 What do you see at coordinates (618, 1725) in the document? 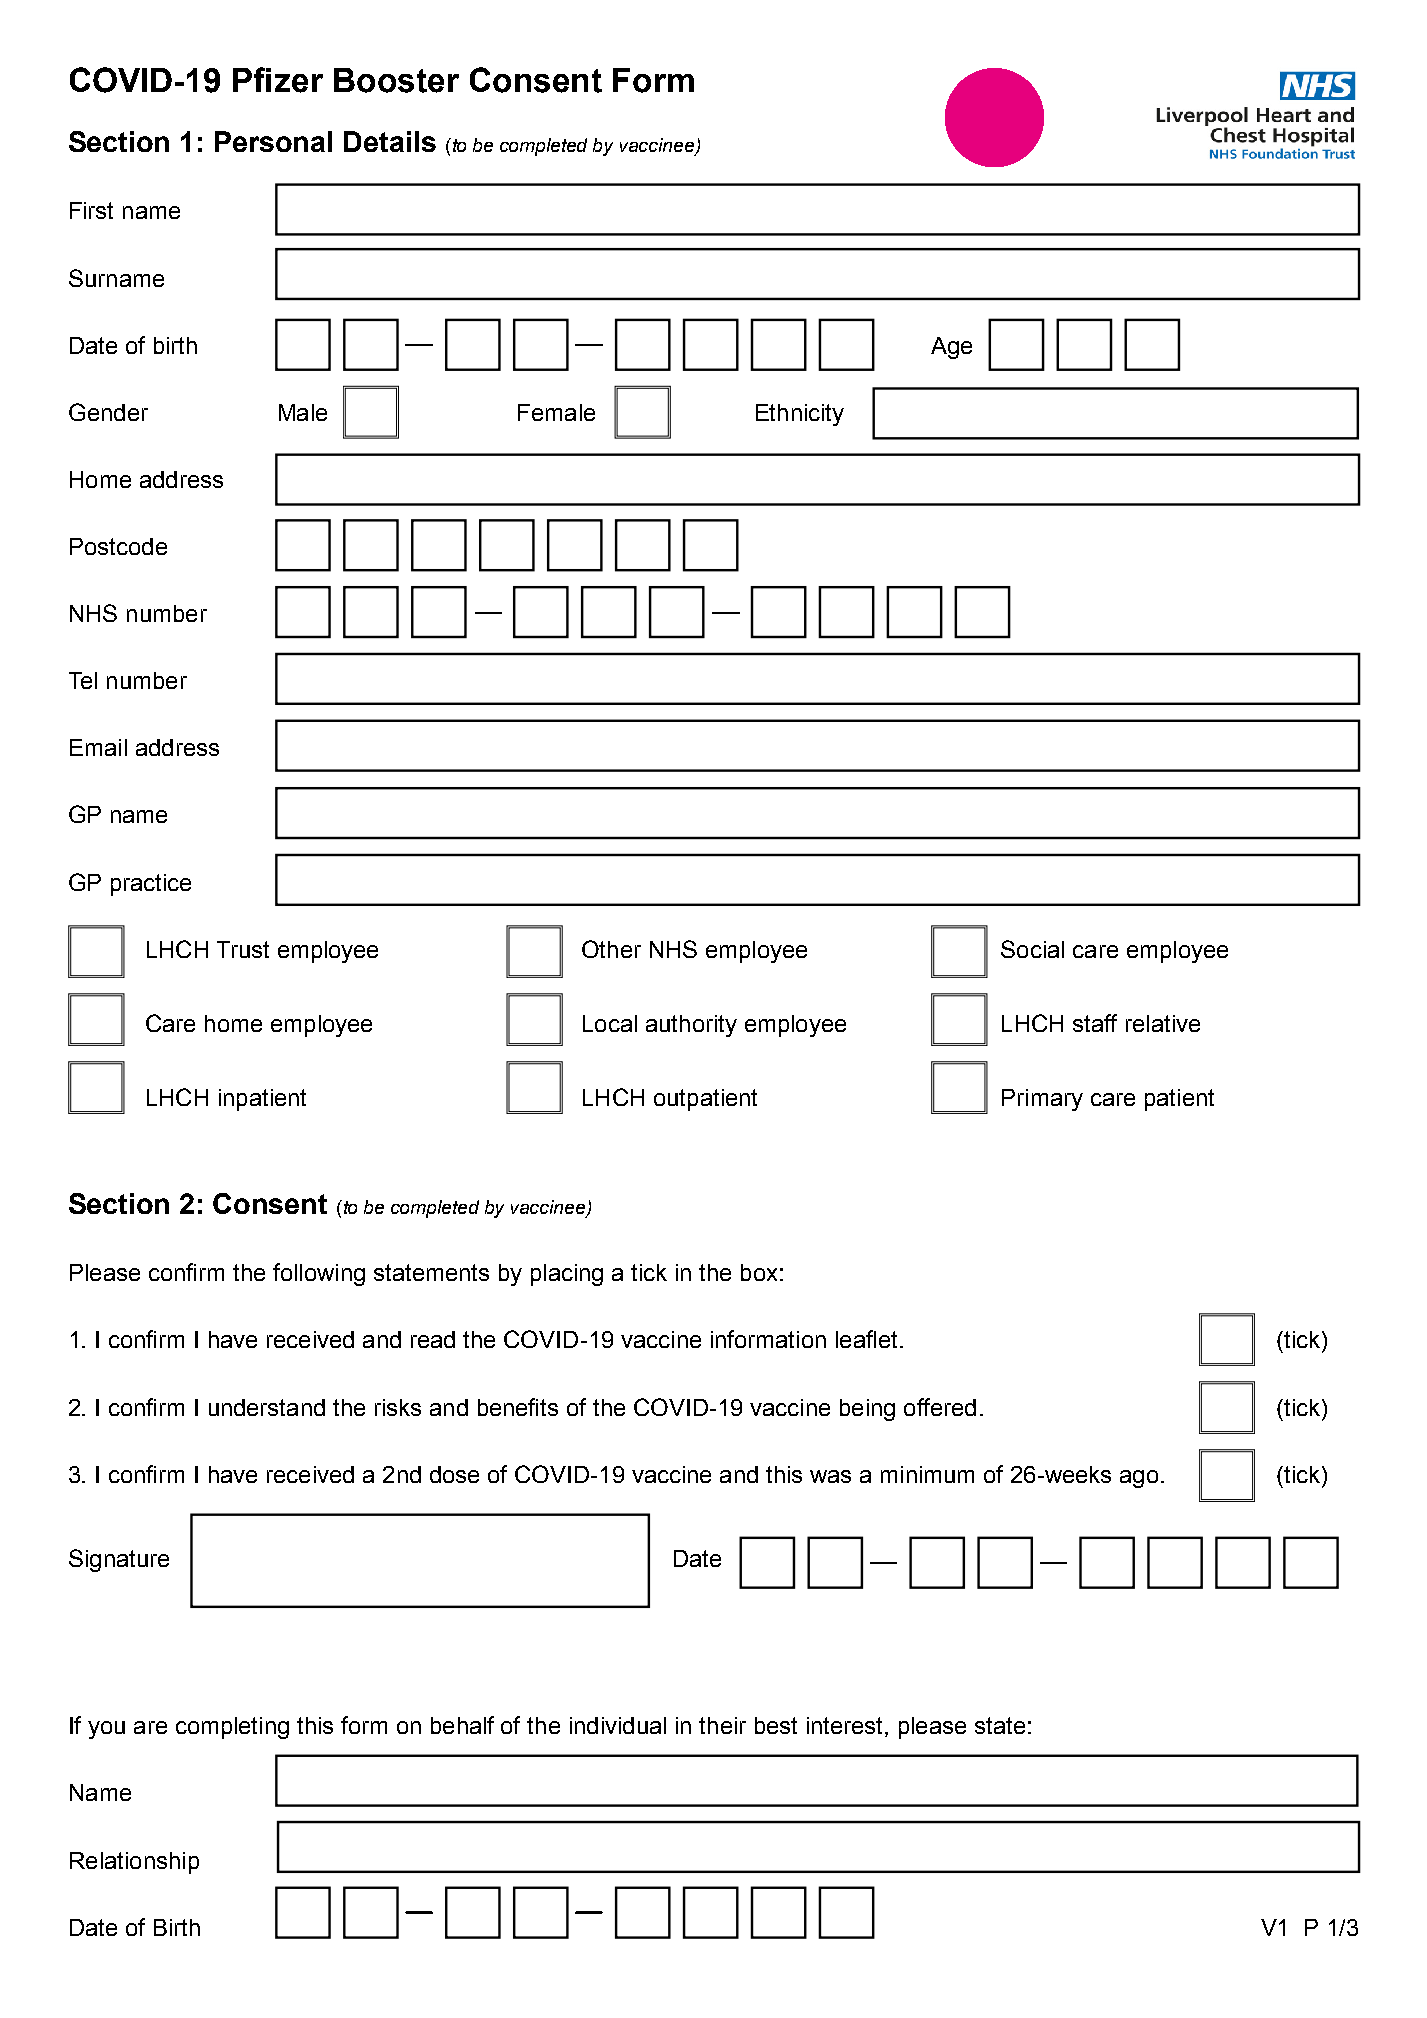
I see `individual` at bounding box center [618, 1725].
